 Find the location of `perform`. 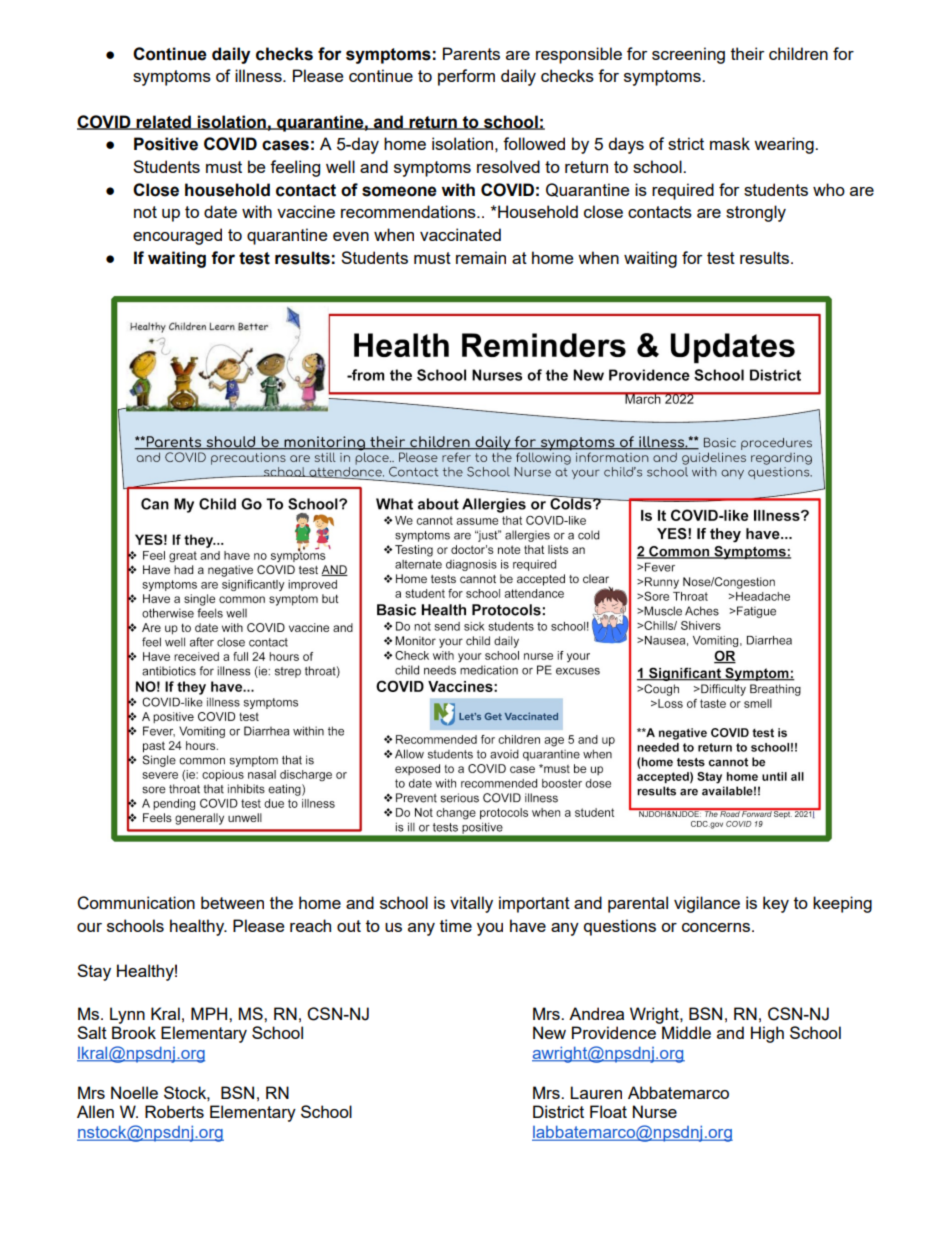

perform is located at coordinates (466, 77).
